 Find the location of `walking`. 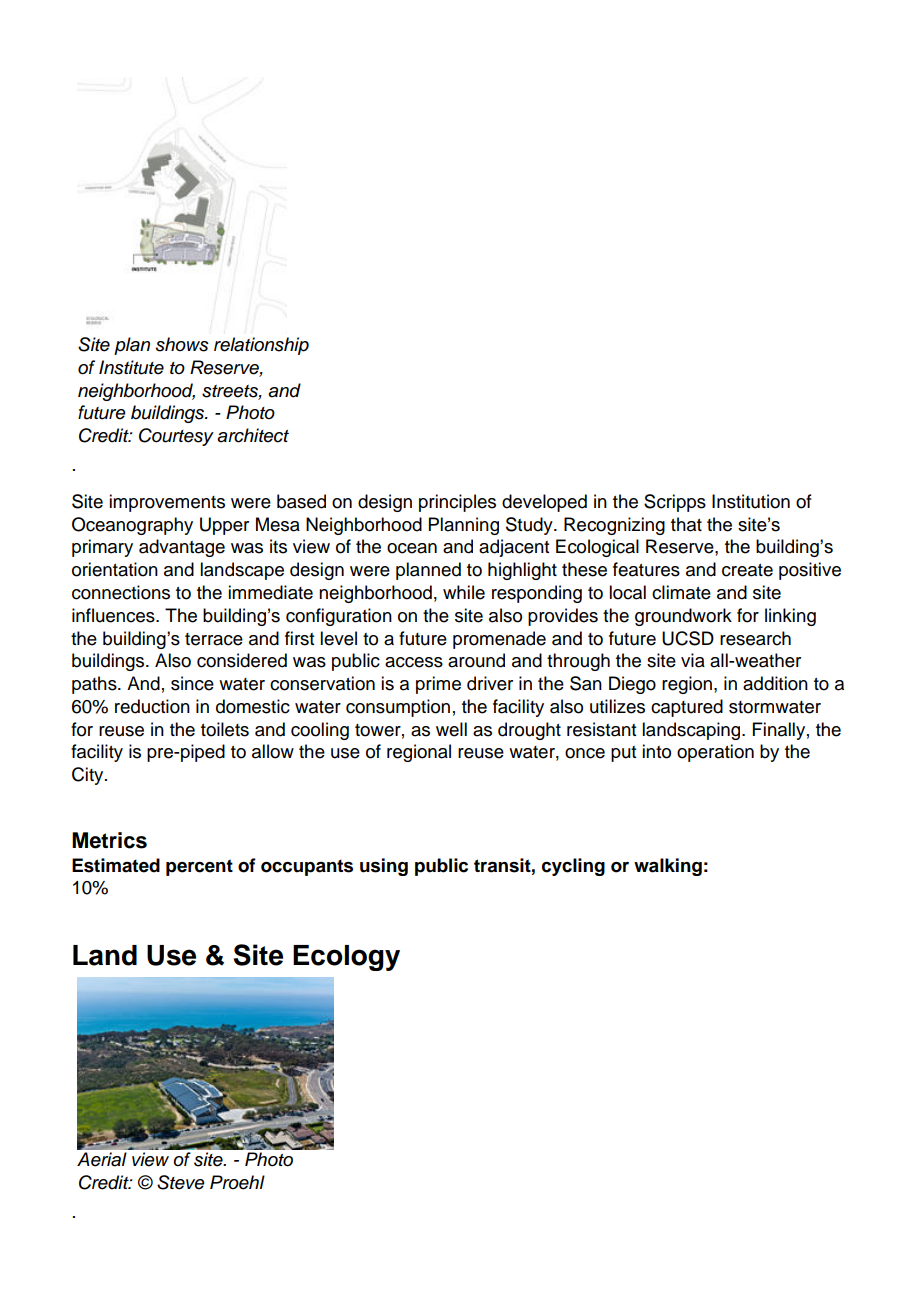

walking is located at coordinates (668, 867).
